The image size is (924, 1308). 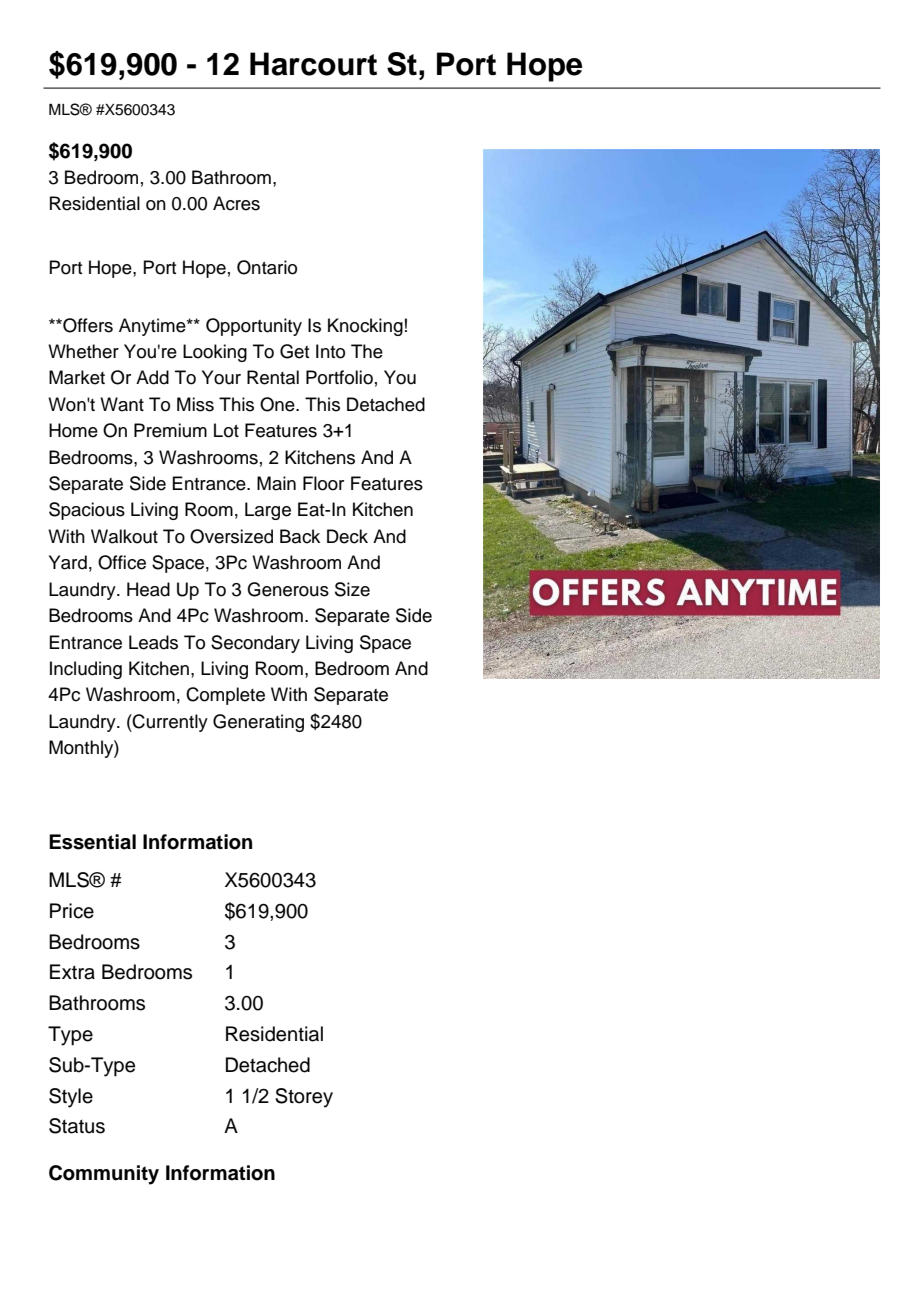 I want to click on Including, so click(x=86, y=670).
